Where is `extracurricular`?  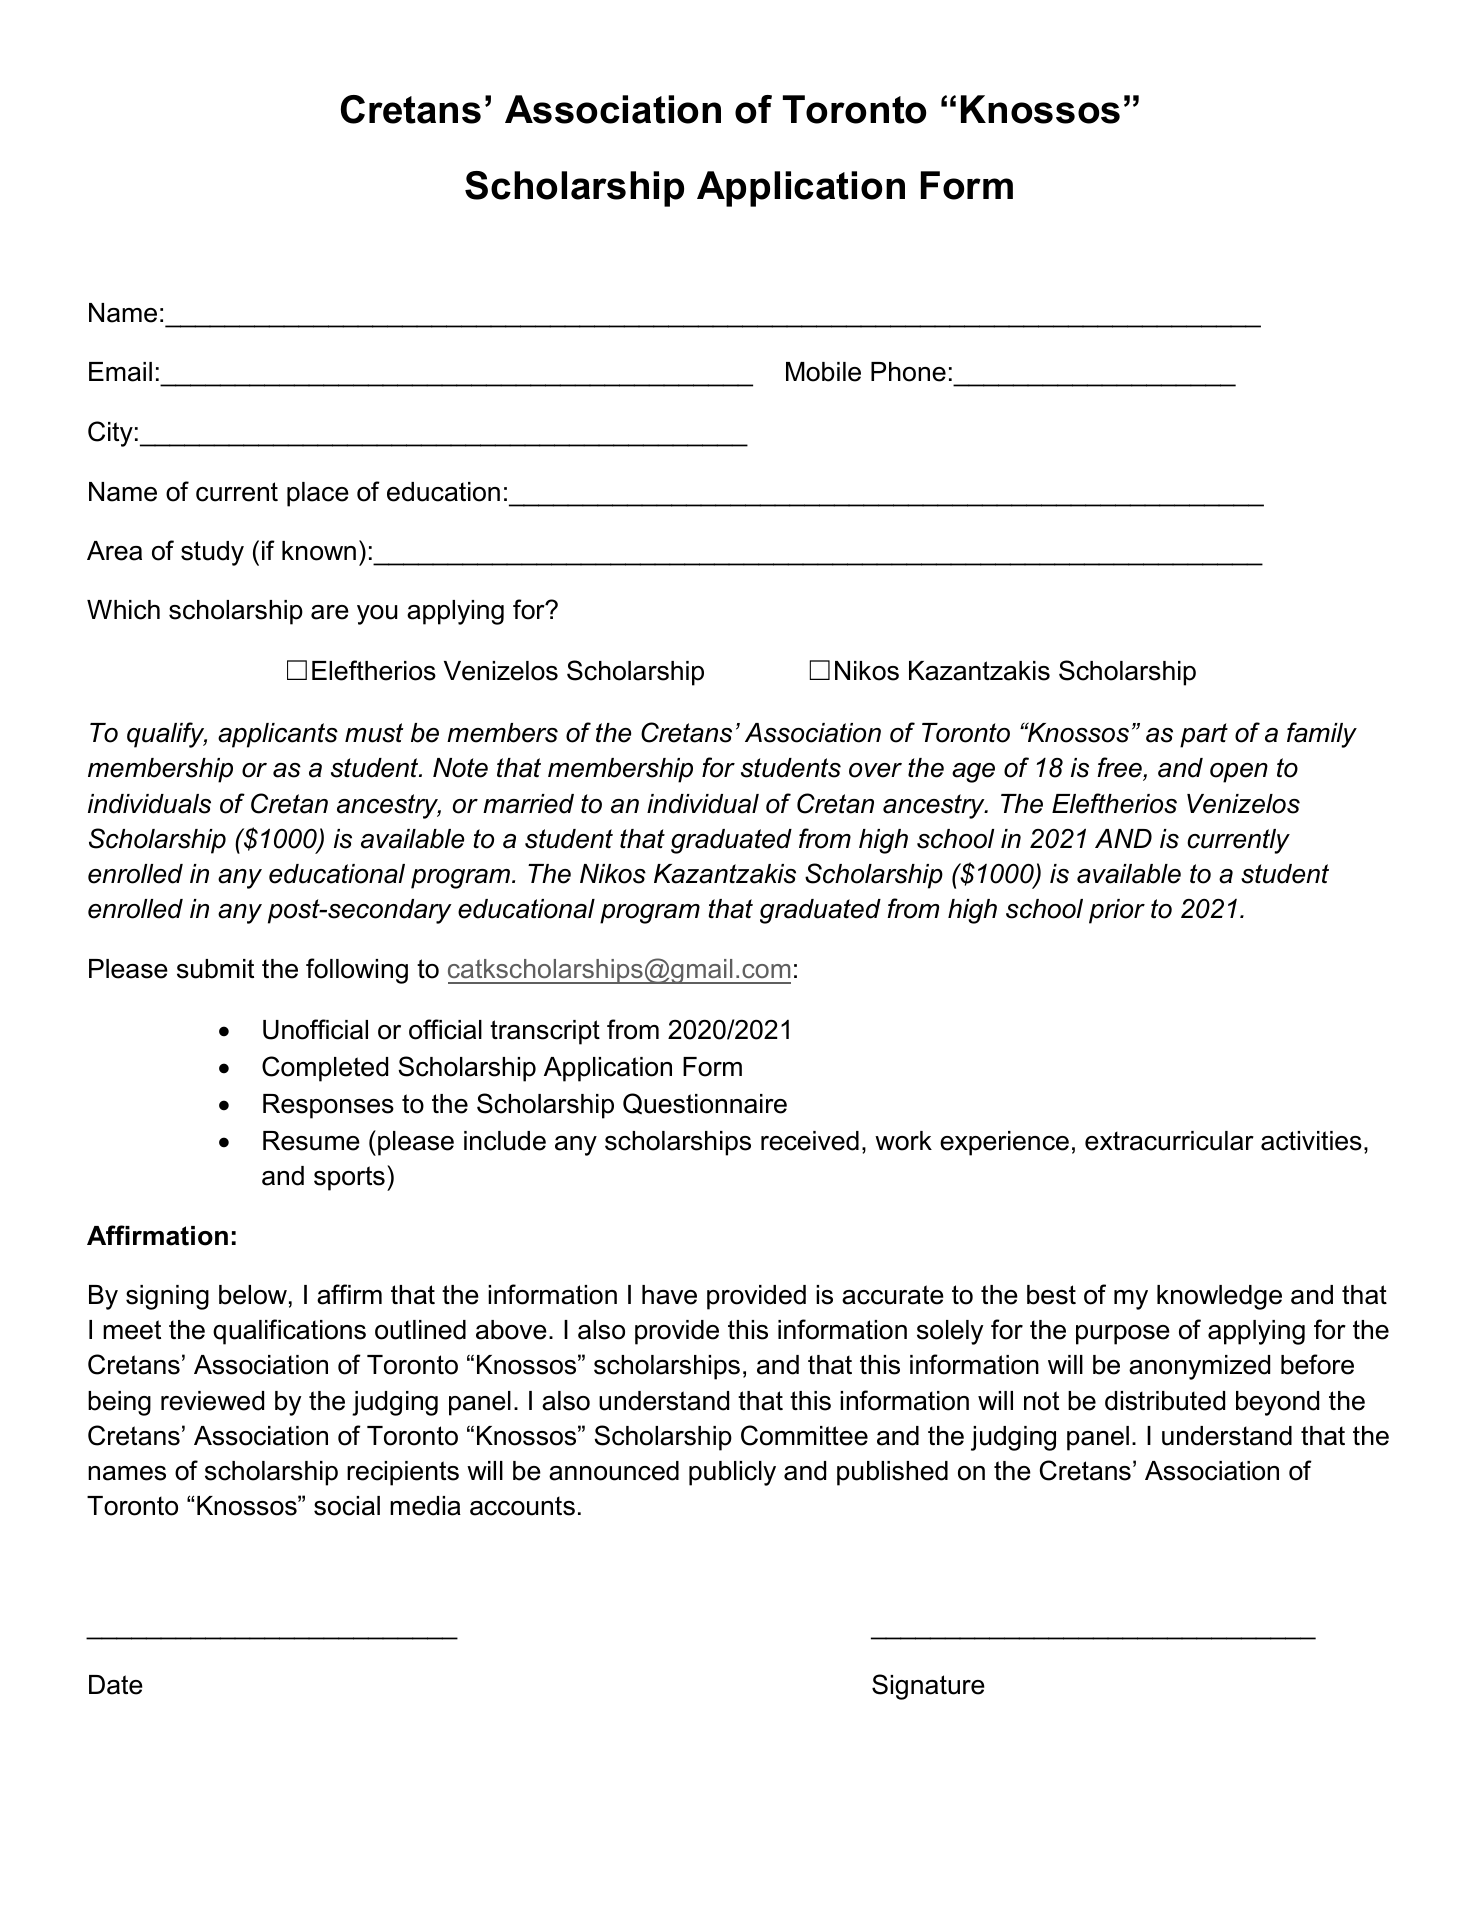 extracurricular is located at coordinates (1169, 1141).
